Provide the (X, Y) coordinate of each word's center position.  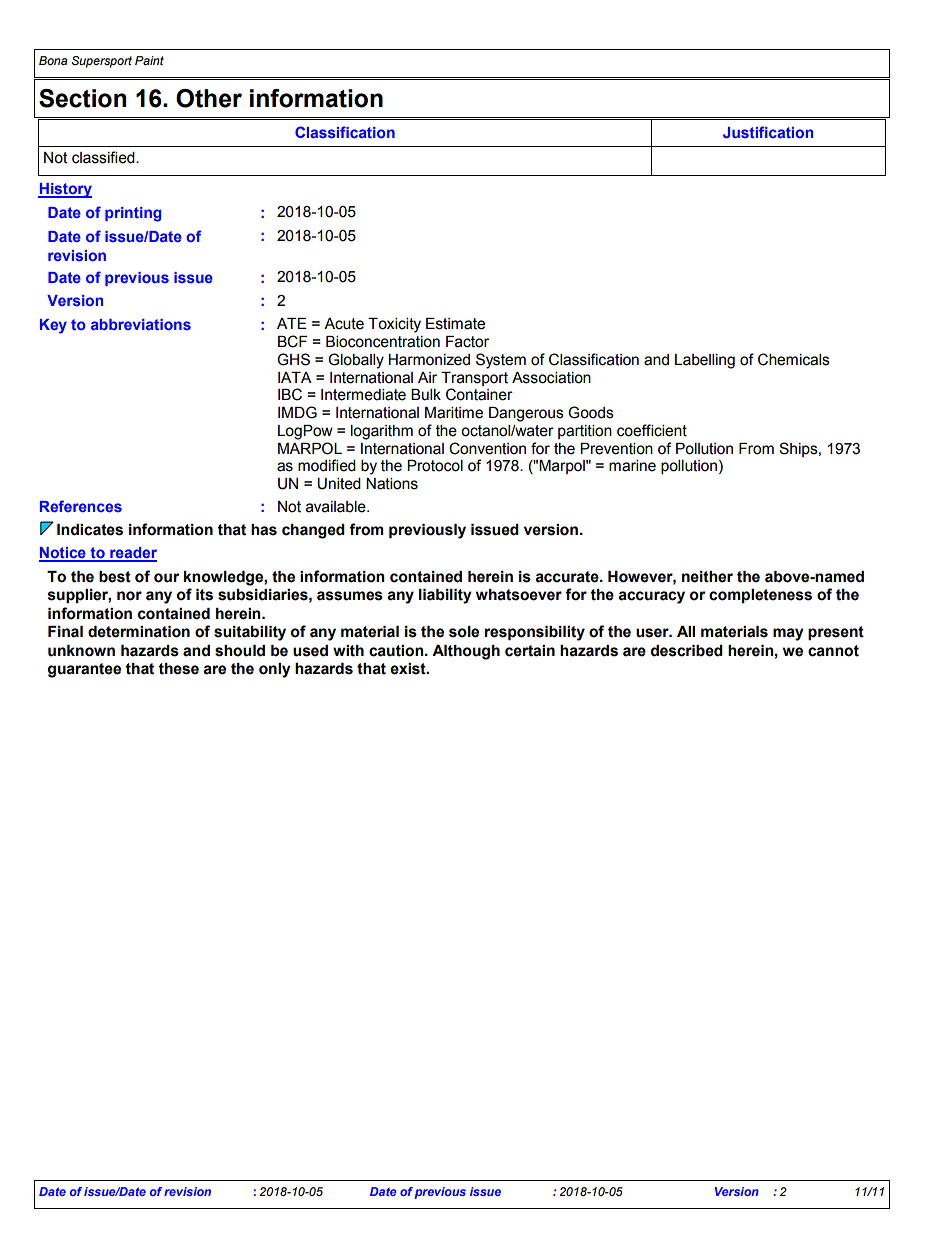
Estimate (455, 324)
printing (133, 214)
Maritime (454, 413)
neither (707, 577)
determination (139, 632)
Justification (768, 132)
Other (209, 98)
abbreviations (141, 324)
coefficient (652, 430)
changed (313, 531)
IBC (290, 394)
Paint (149, 60)
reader (132, 554)
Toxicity (394, 325)
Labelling (705, 361)
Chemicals (794, 359)
